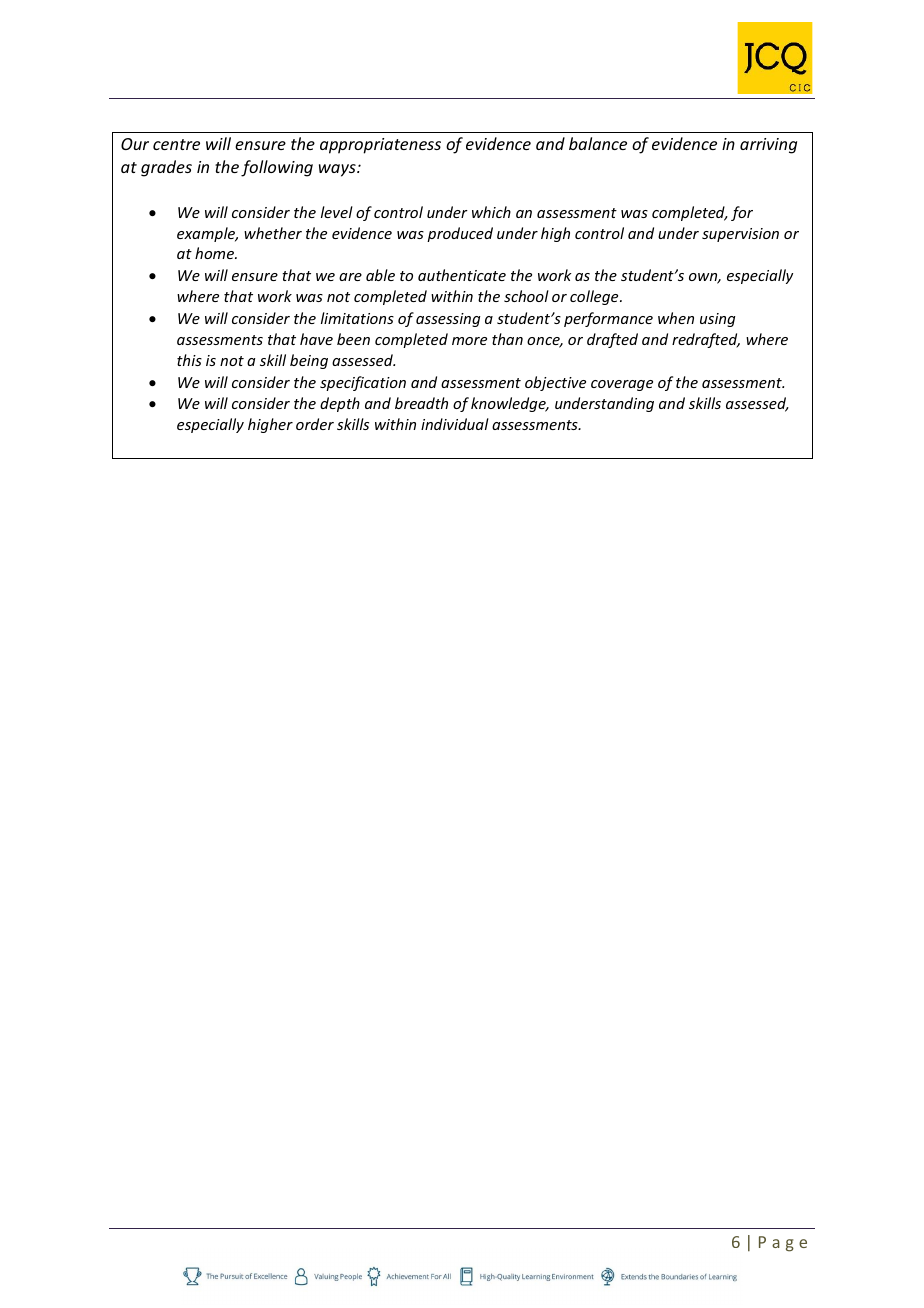 The height and width of the screenshot is (1308, 924). Describe the element at coordinates (380, 146) in the screenshot. I see `appropriateness` at that location.
